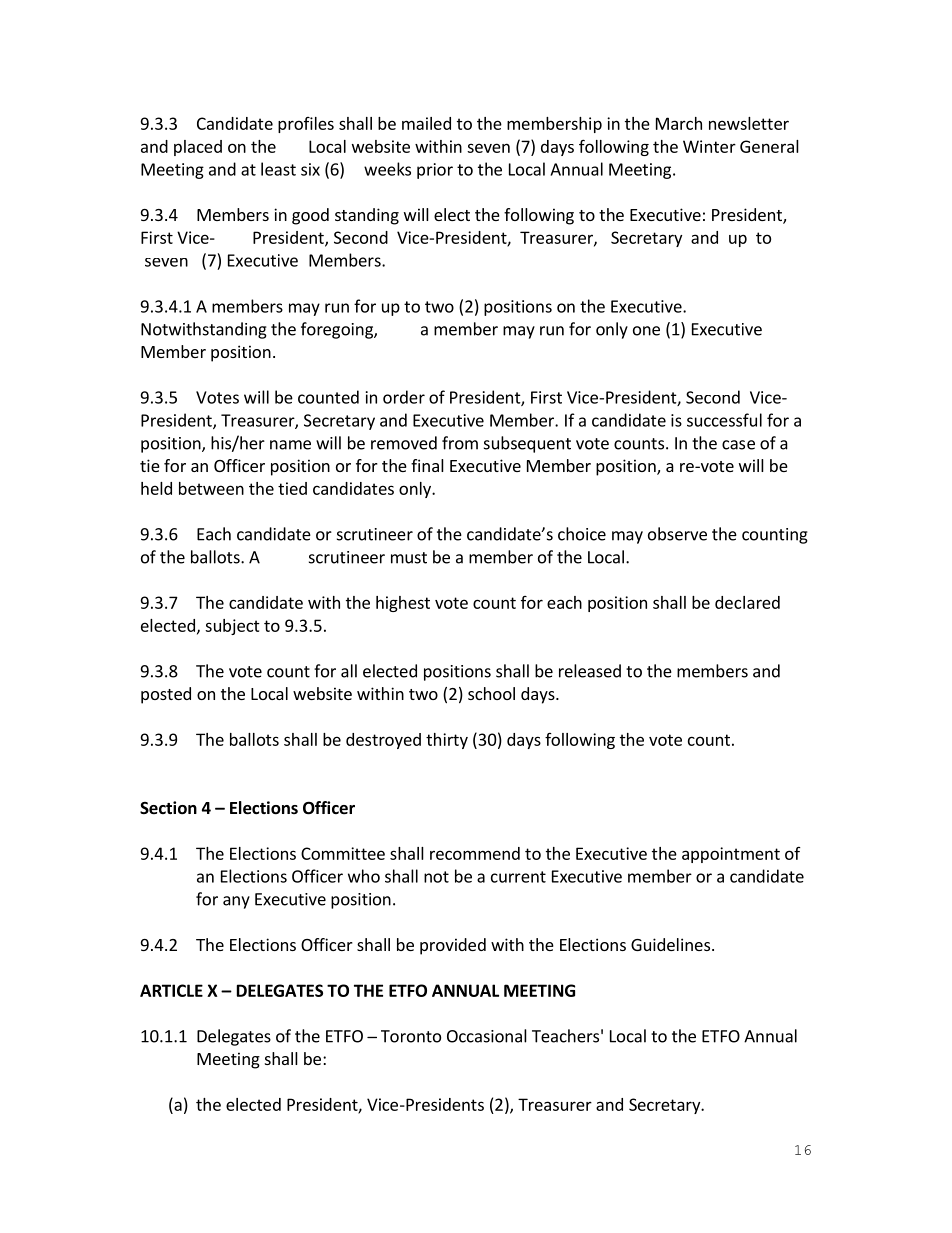  What do you see at coordinates (171, 990) in the page?
I see `ARTICLE` at bounding box center [171, 990].
